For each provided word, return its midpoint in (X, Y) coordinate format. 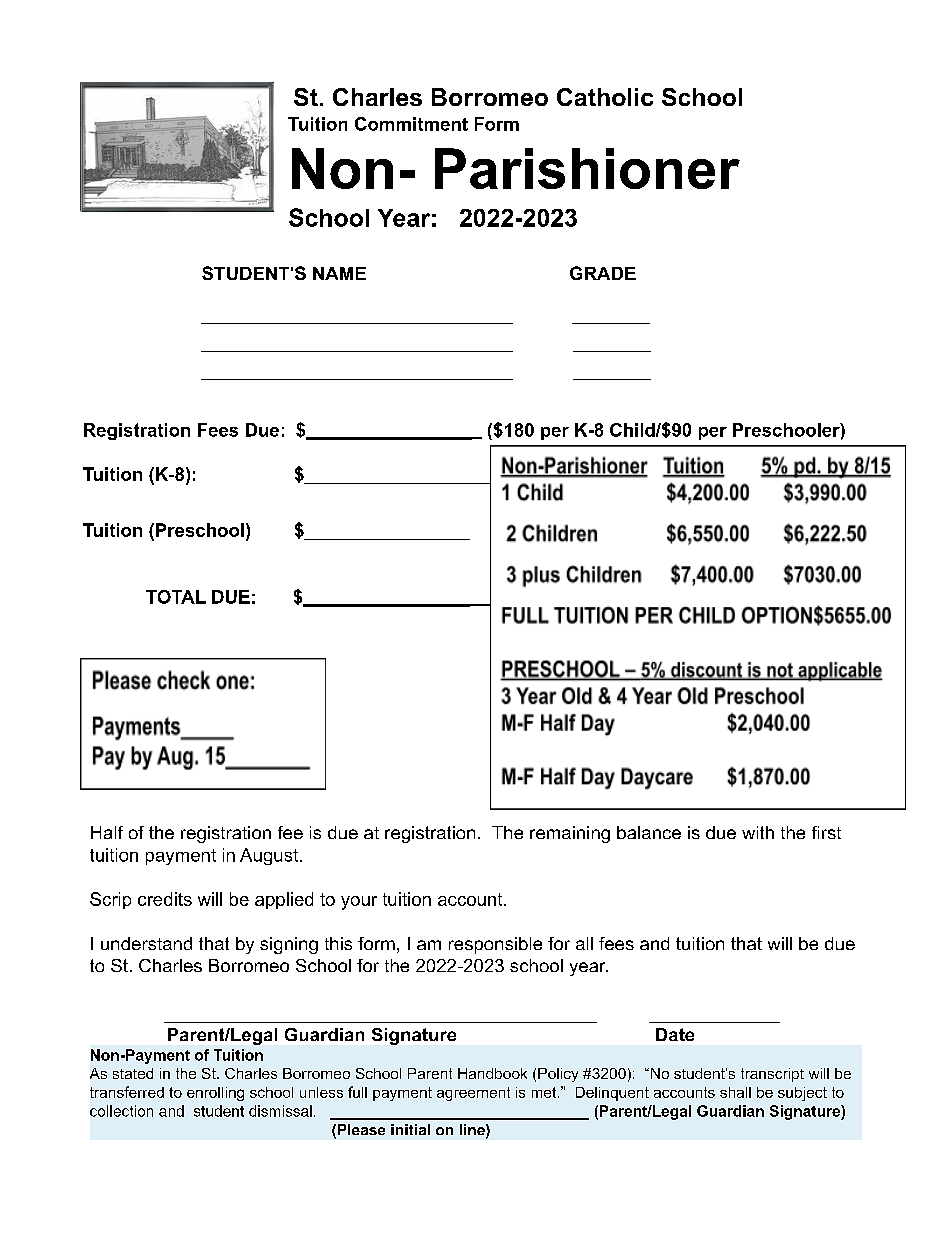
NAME (339, 273)
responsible (495, 945)
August (269, 856)
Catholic (605, 97)
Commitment (411, 124)
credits (165, 899)
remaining (570, 834)
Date (675, 1034)
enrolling (215, 1094)
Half (107, 832)
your (359, 903)
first (826, 832)
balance (649, 832)
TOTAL (176, 597)
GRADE (603, 273)
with (758, 832)
